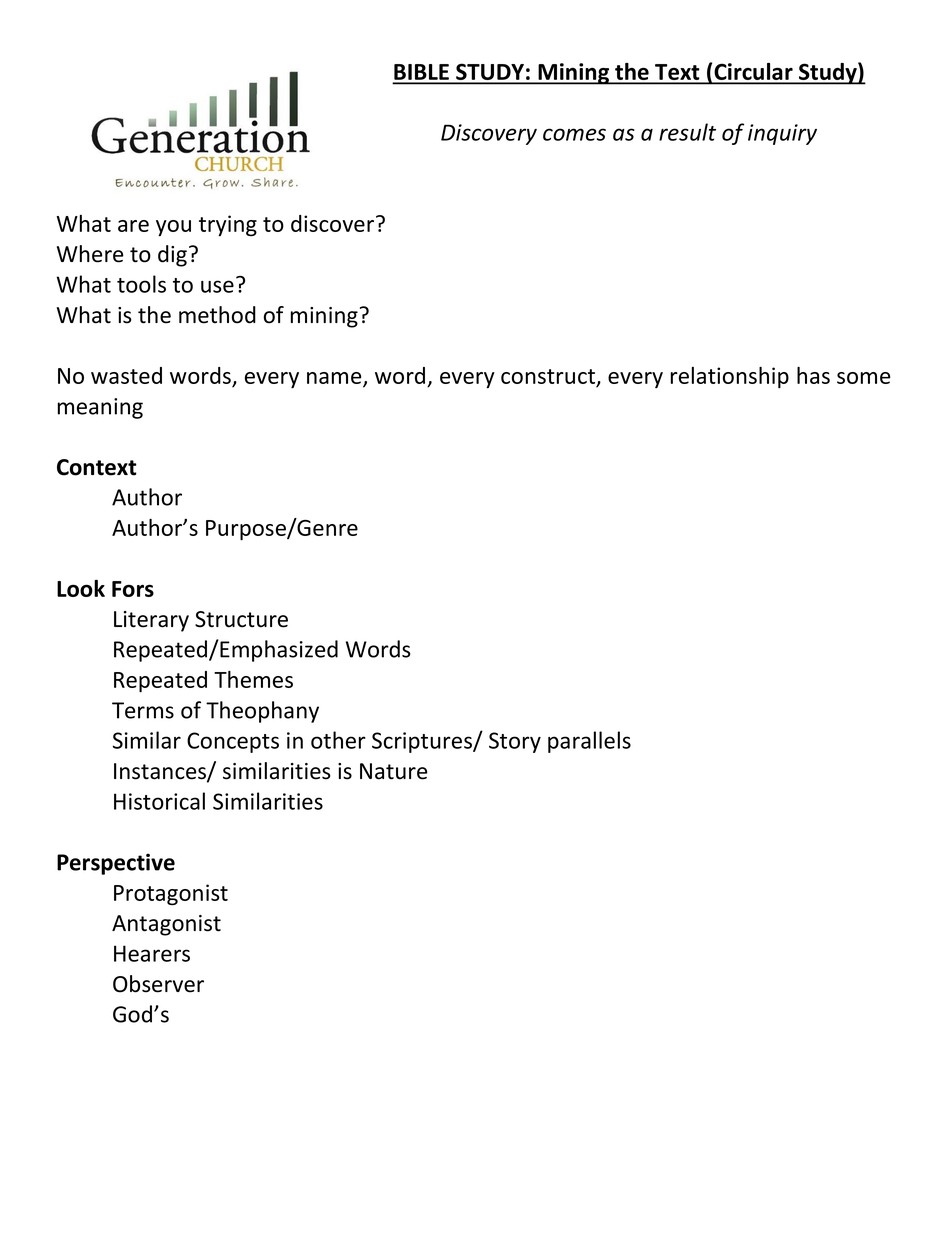  What do you see at coordinates (782, 134) in the screenshot?
I see `inquiry` at bounding box center [782, 134].
